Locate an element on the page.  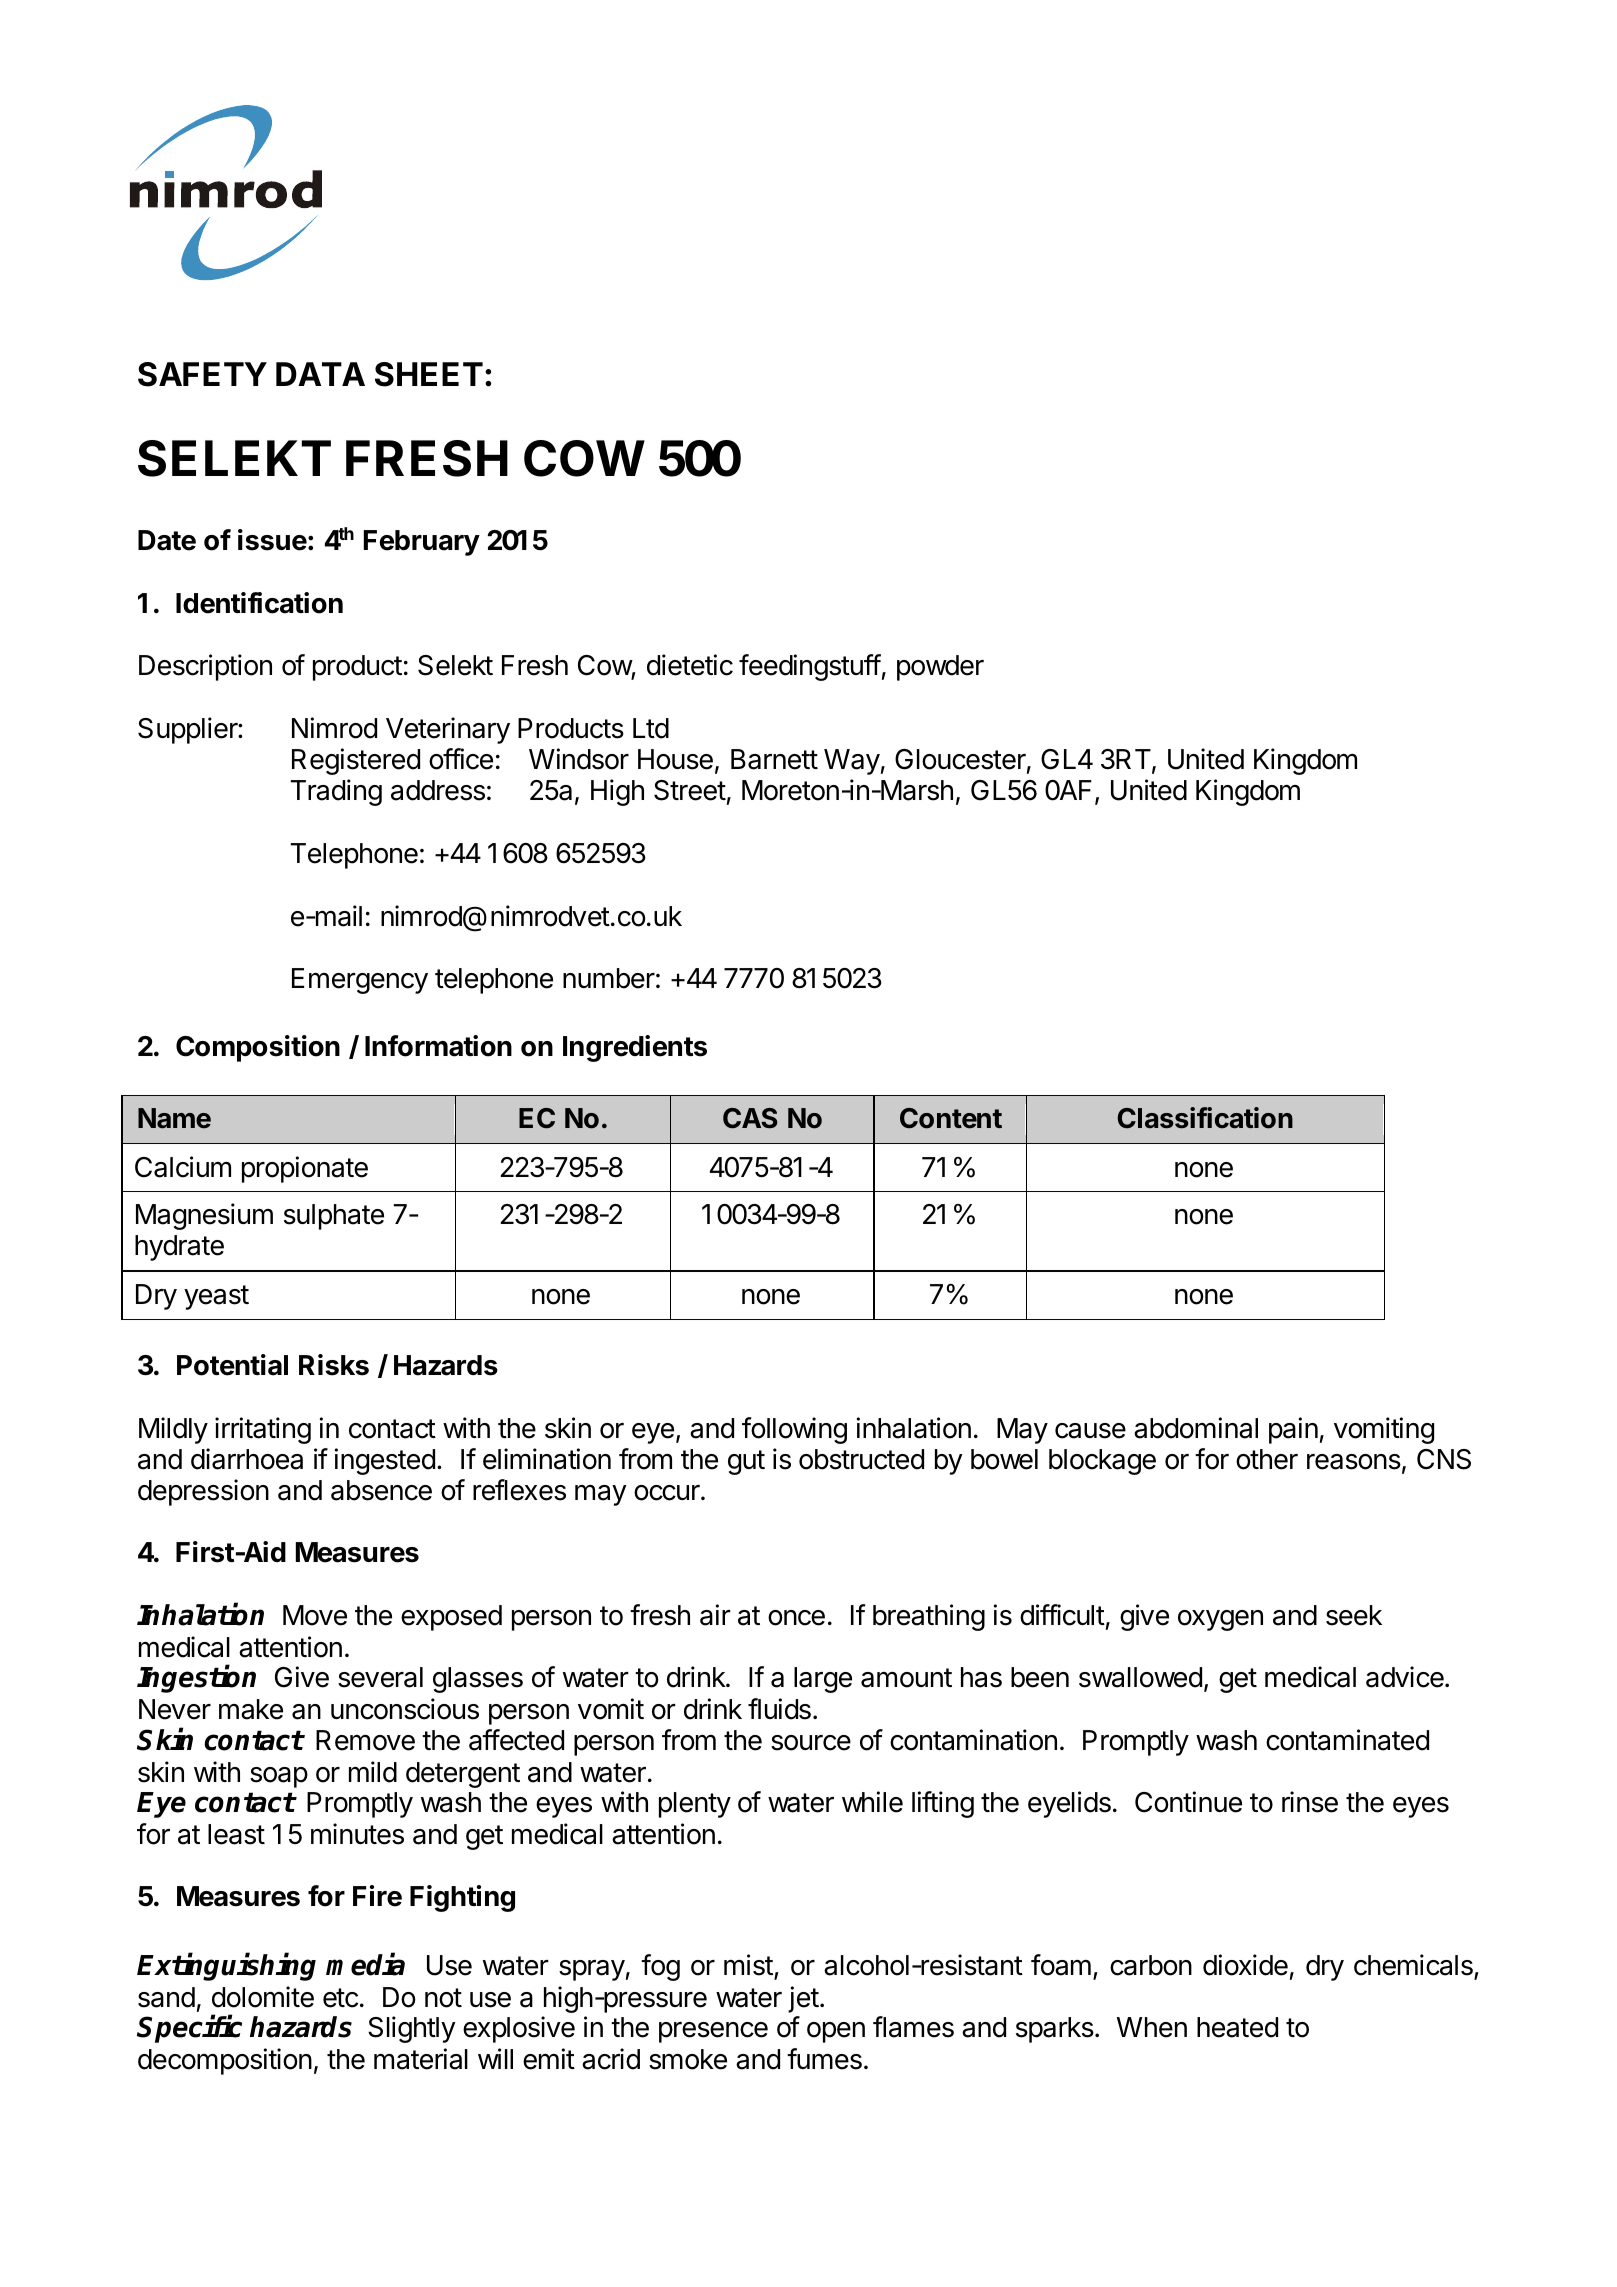
powder is located at coordinates (940, 668).
